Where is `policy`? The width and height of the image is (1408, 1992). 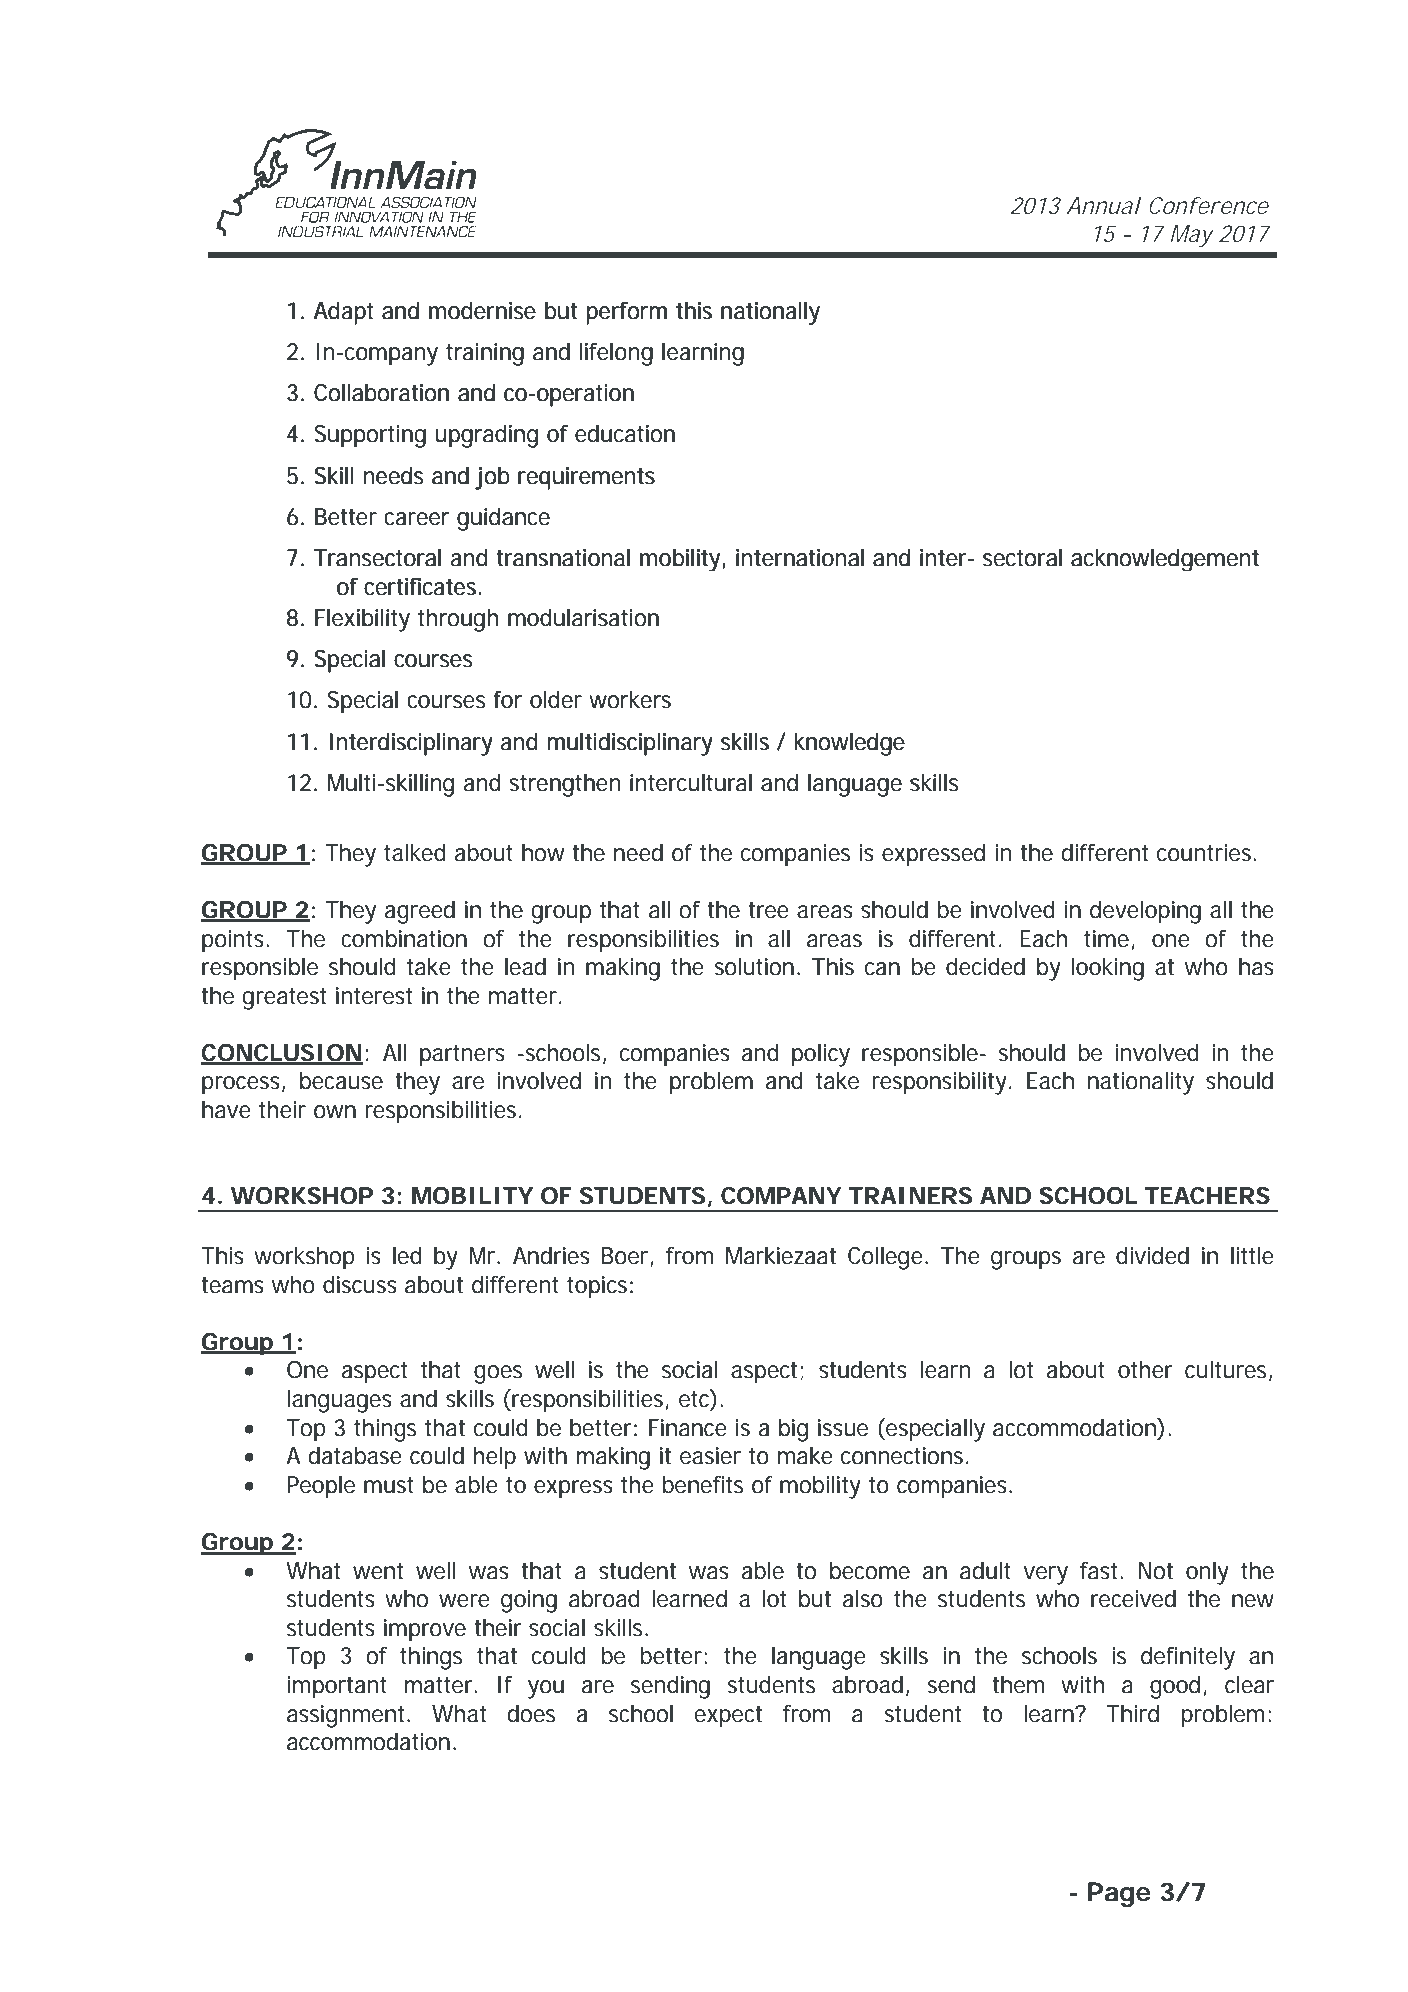 policy is located at coordinates (821, 1055).
